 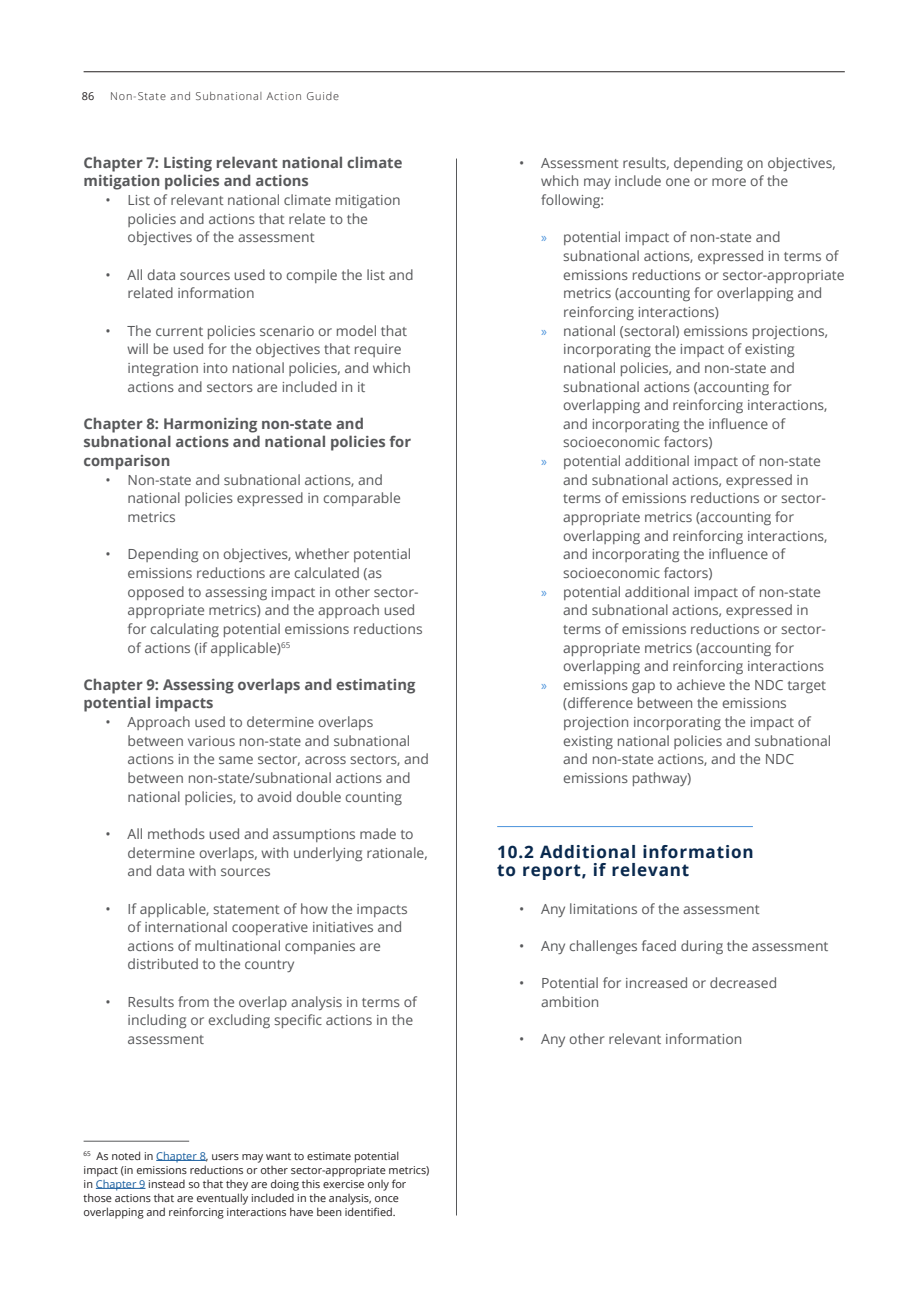 What do you see at coordinates (701, 684) in the screenshot?
I see `achieve` at bounding box center [701, 684].
